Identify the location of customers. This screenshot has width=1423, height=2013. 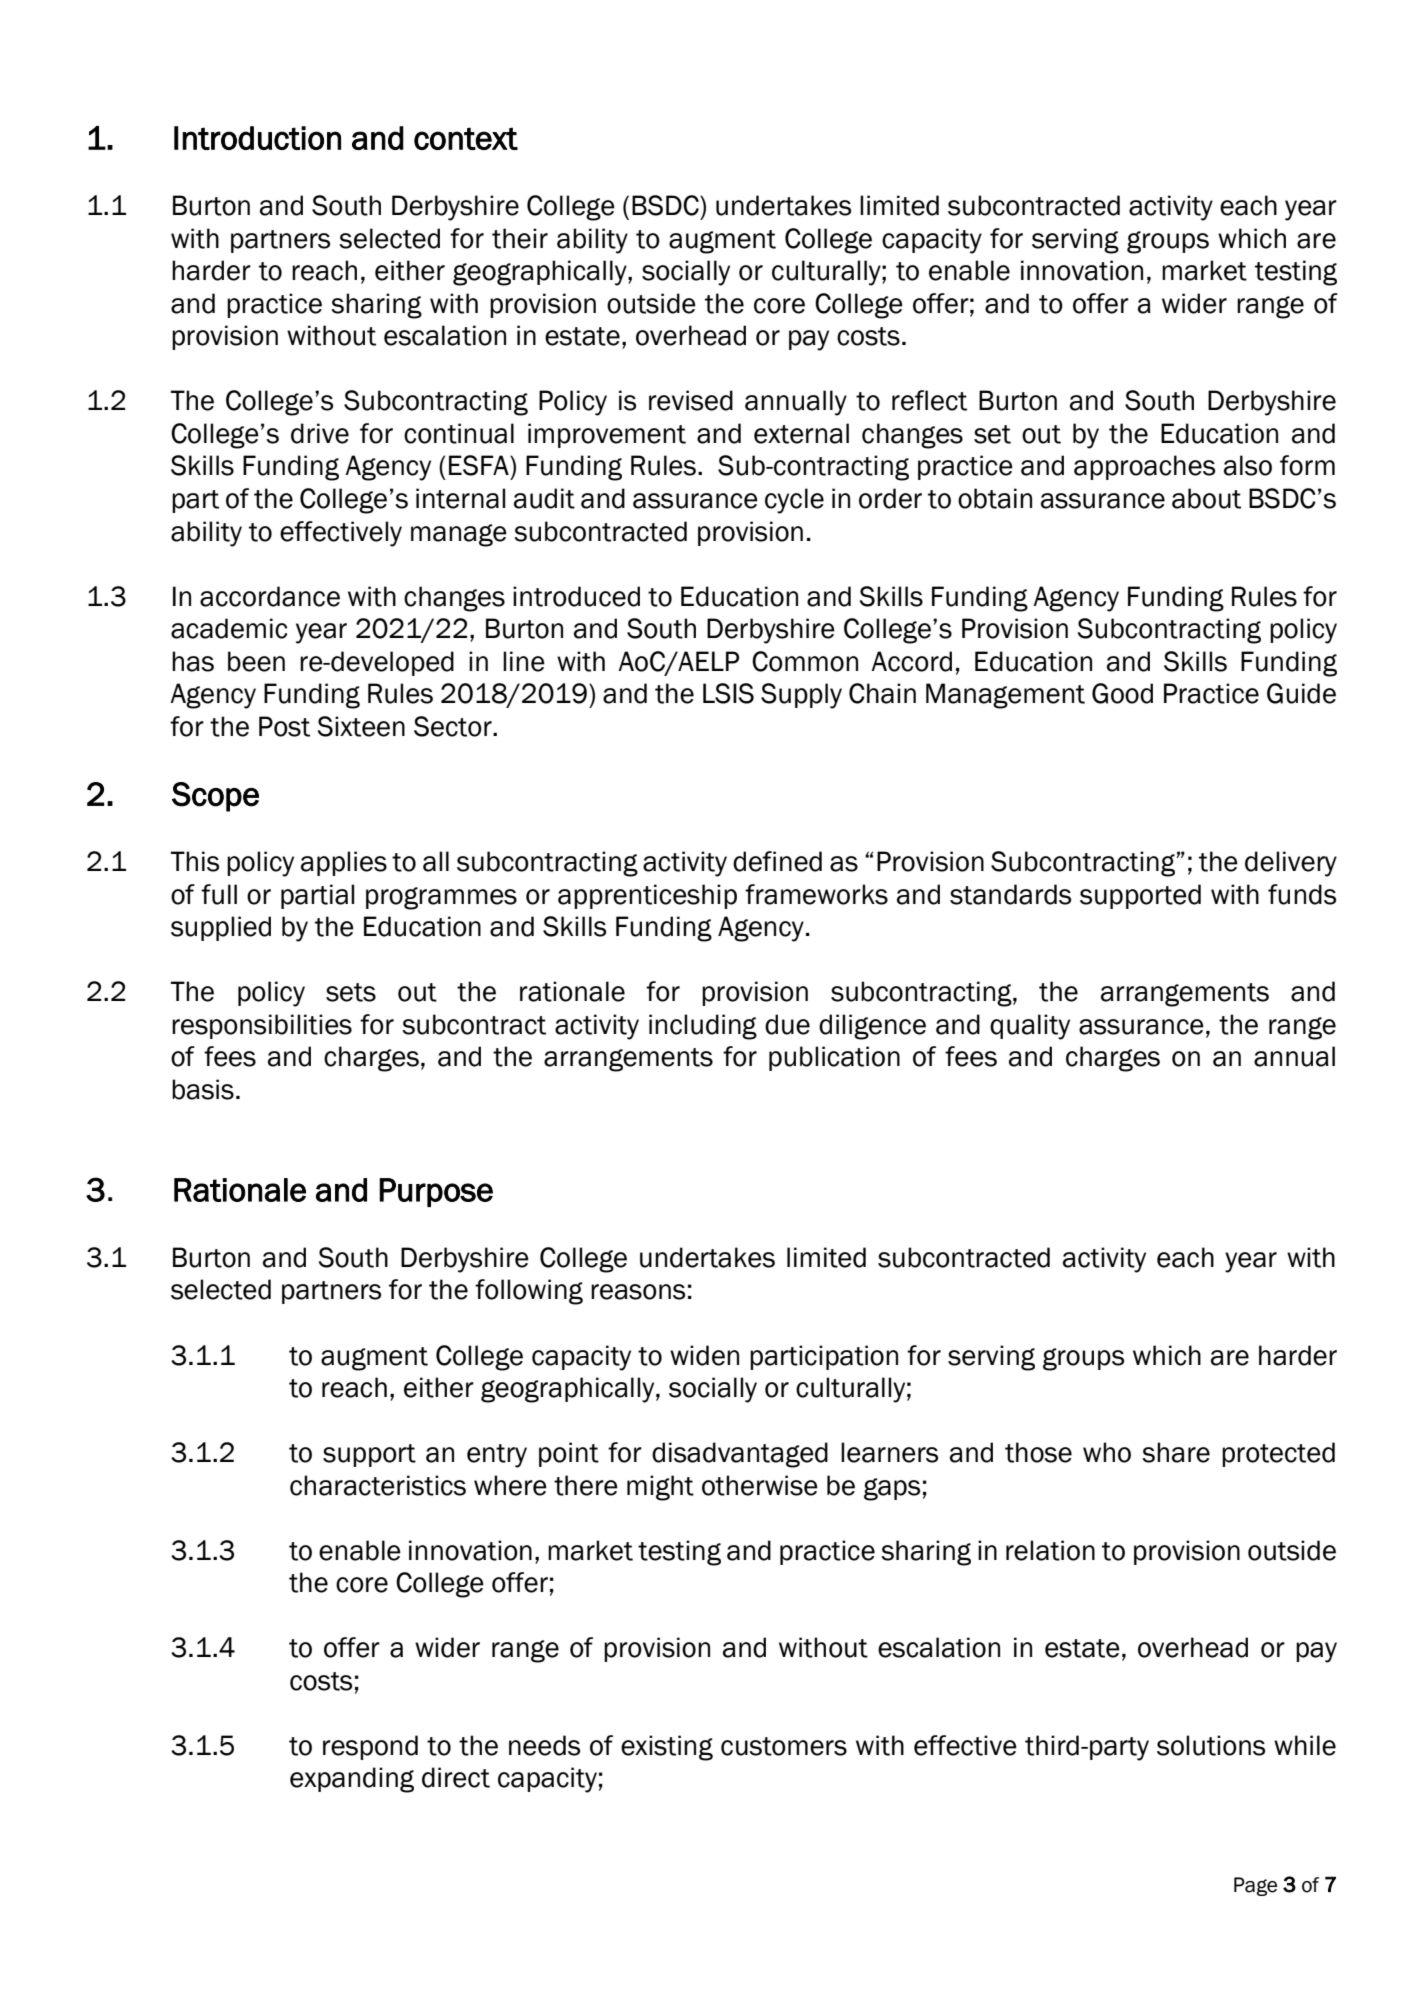
(784, 1746).
